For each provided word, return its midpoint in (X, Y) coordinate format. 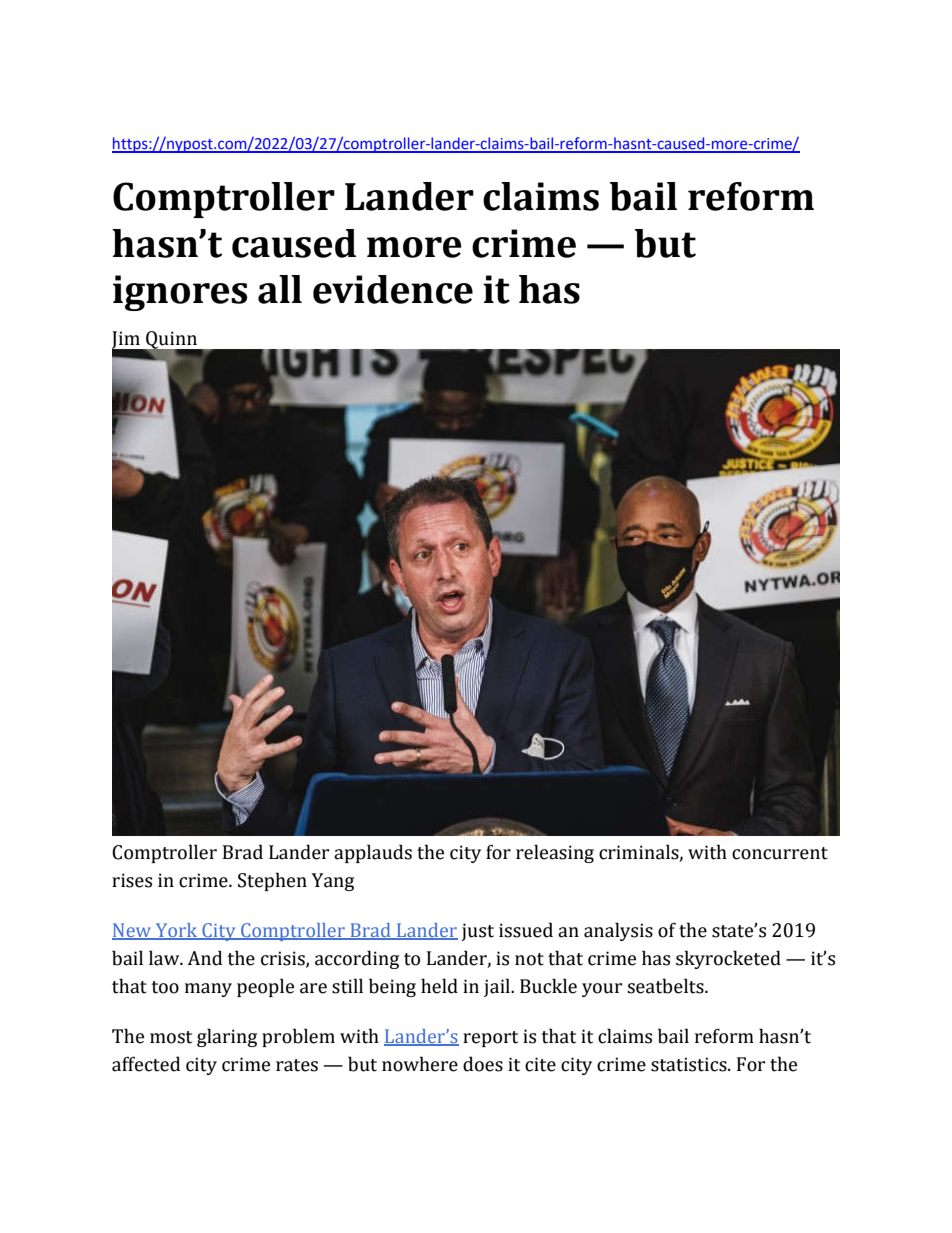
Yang (333, 882)
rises (132, 880)
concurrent (780, 853)
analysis (618, 931)
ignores (180, 293)
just (477, 932)
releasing (555, 853)
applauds (373, 853)
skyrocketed (728, 959)
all (280, 289)
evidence (393, 289)
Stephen (272, 881)
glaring (227, 1037)
